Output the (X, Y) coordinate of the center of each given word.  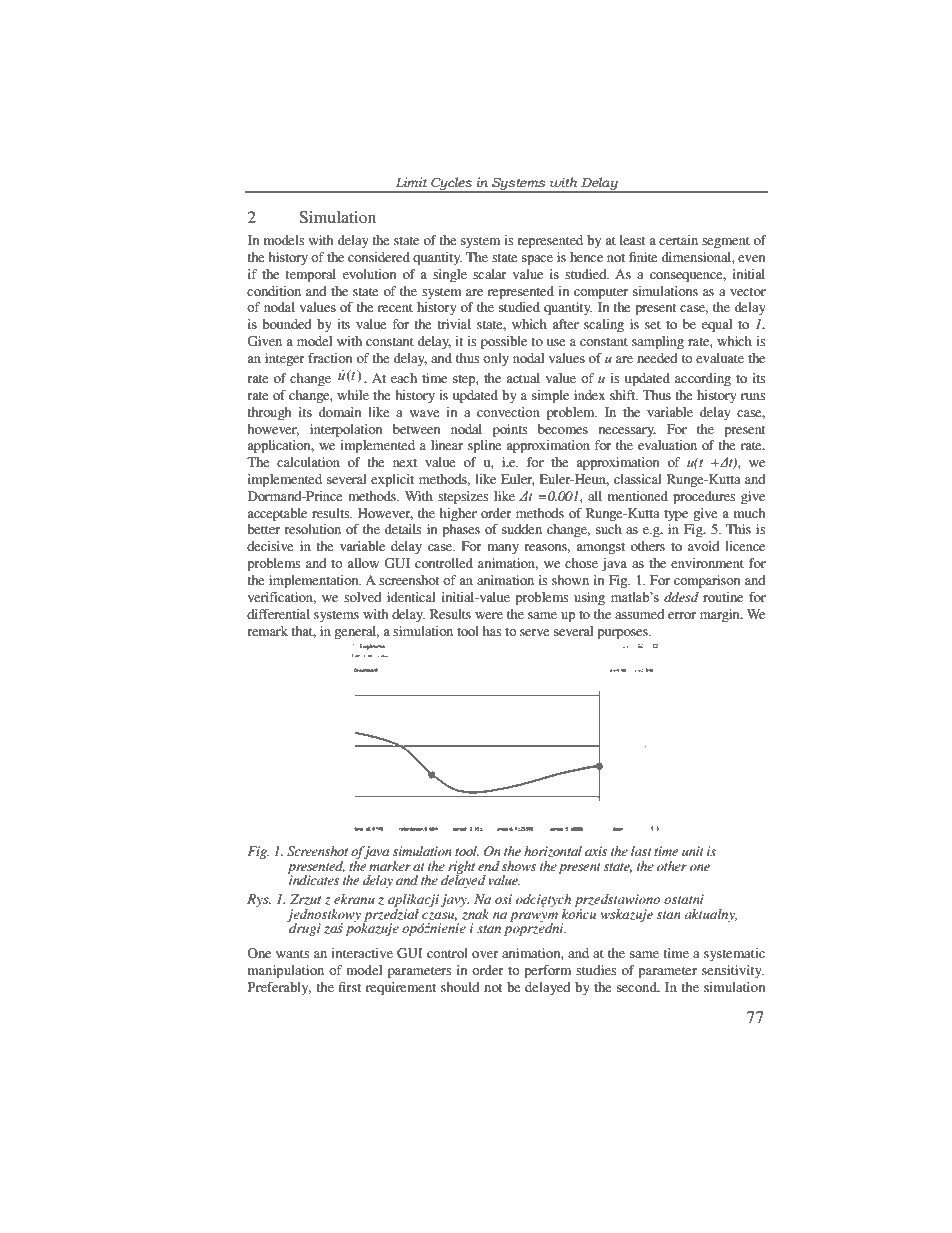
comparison (707, 582)
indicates (313, 879)
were (489, 615)
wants (292, 954)
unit (693, 851)
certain (678, 240)
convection (508, 412)
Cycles (451, 185)
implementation (315, 582)
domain (340, 412)
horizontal (553, 851)
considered (379, 257)
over (485, 954)
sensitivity (733, 971)
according (703, 379)
